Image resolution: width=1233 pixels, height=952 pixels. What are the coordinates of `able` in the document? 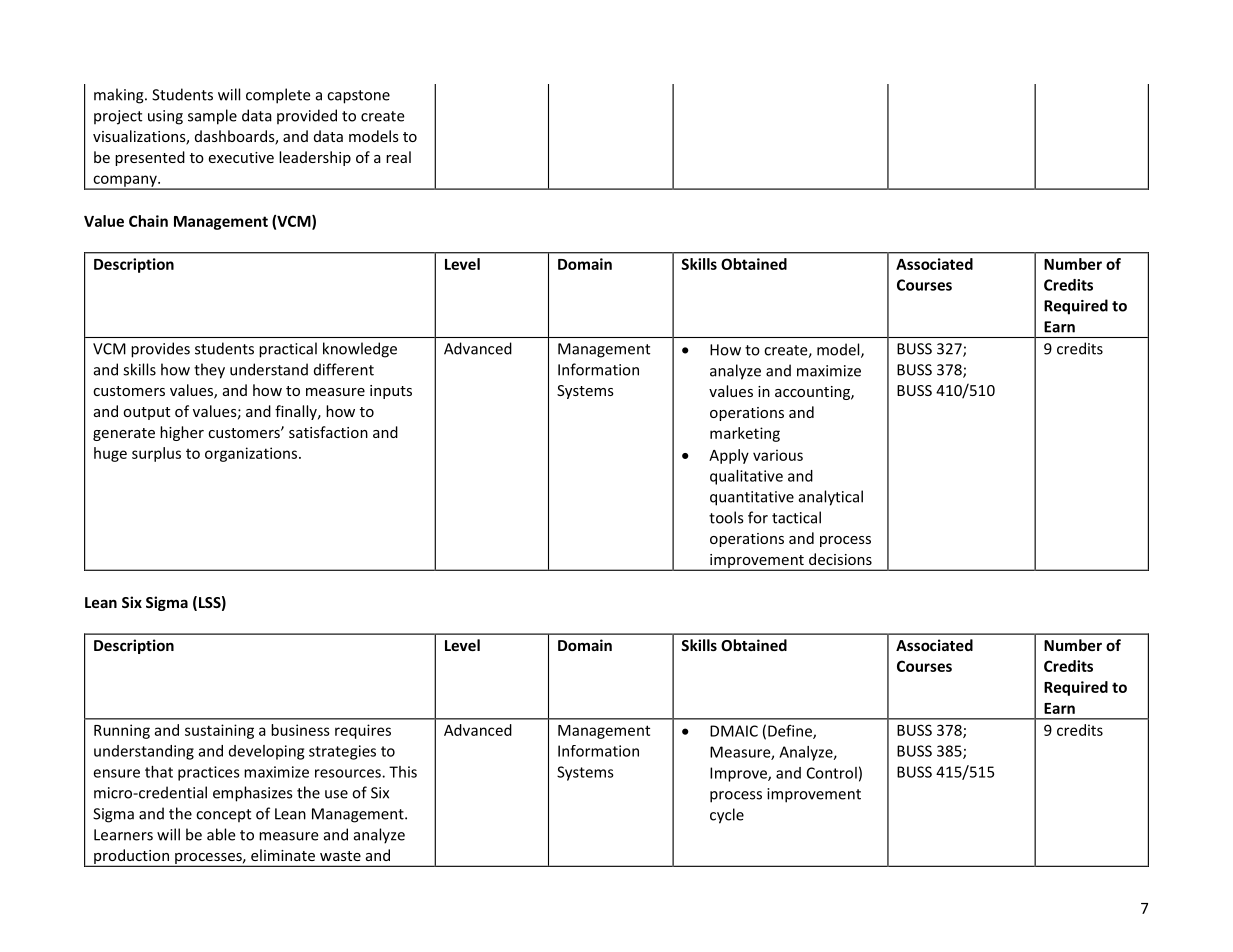 It's located at (221, 834).
